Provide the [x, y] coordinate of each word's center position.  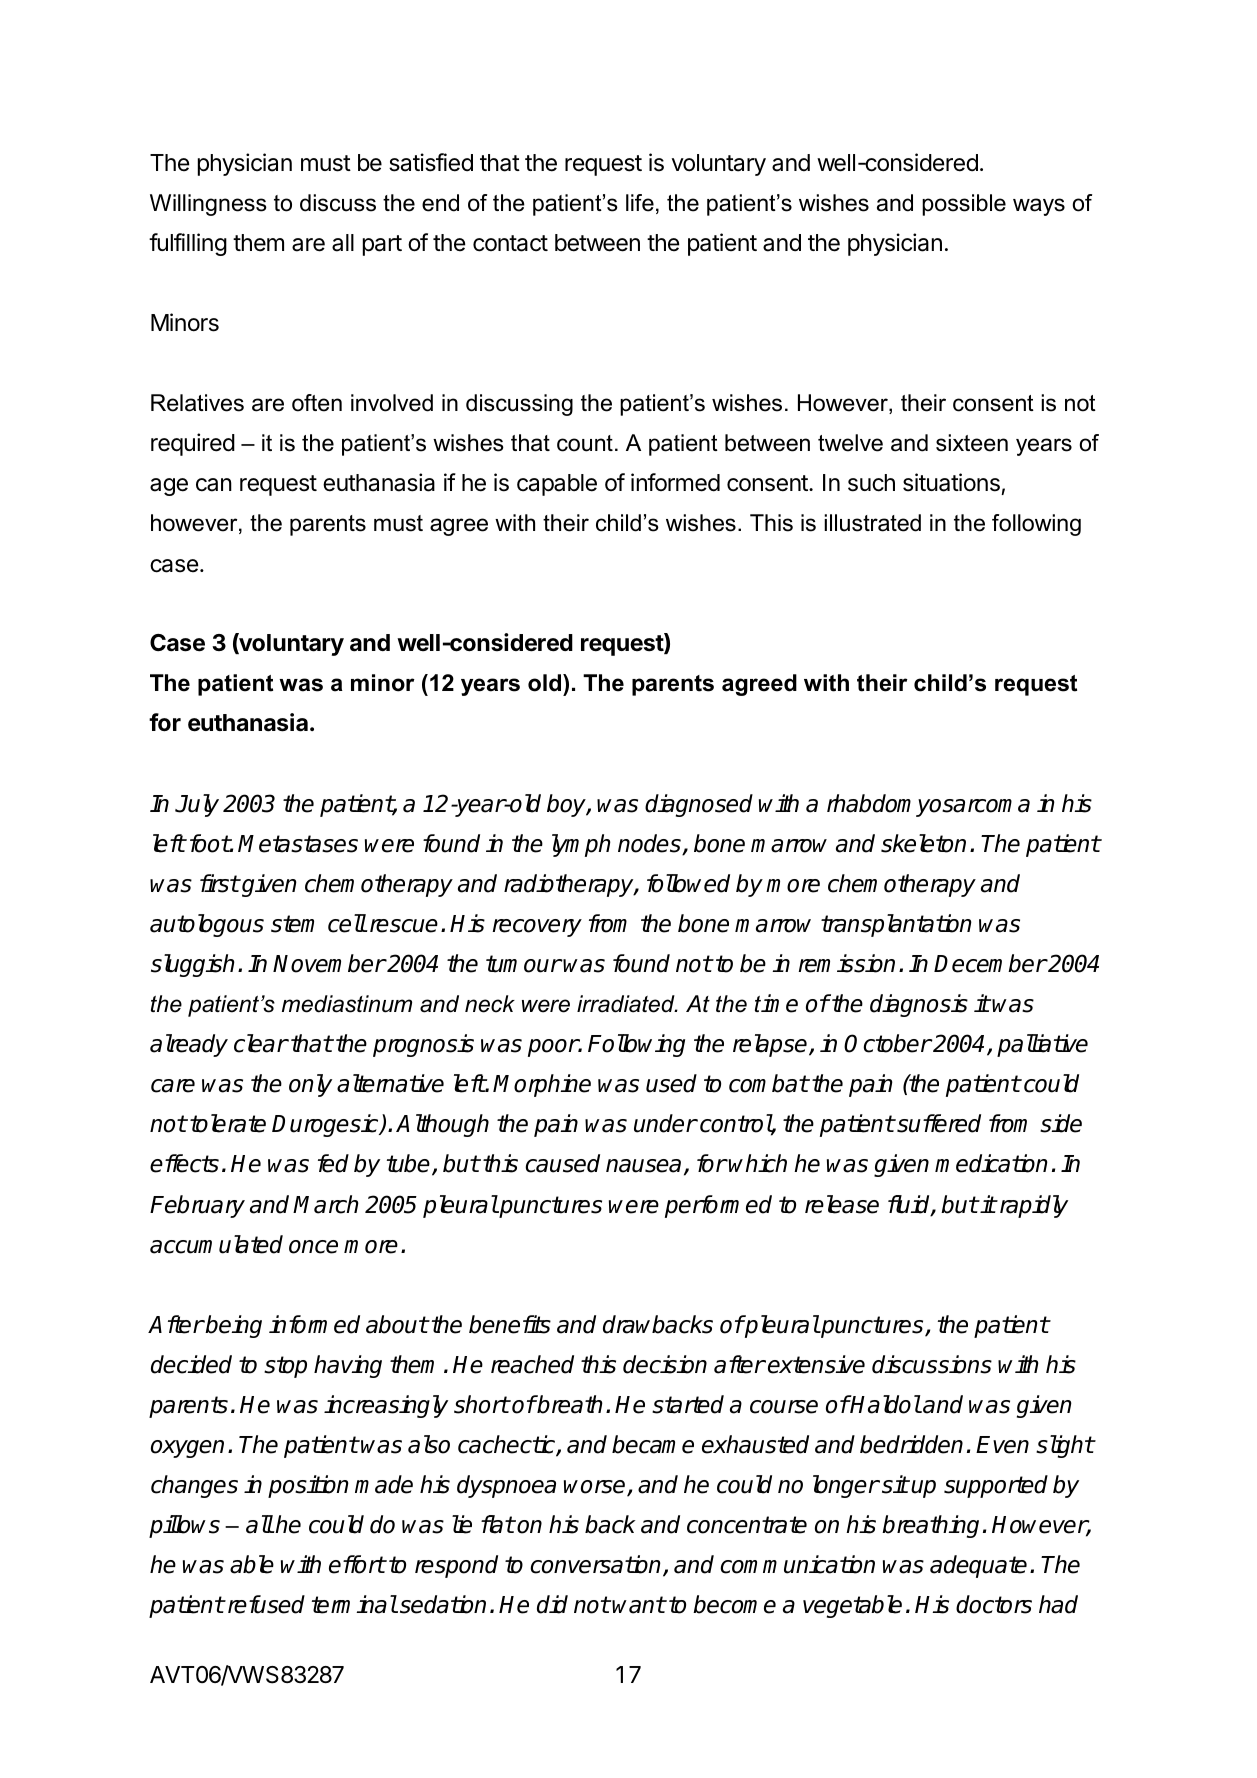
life [640, 203]
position [308, 1486]
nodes [650, 844]
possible [964, 205]
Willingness [208, 205]
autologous [207, 925]
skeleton [923, 843]
